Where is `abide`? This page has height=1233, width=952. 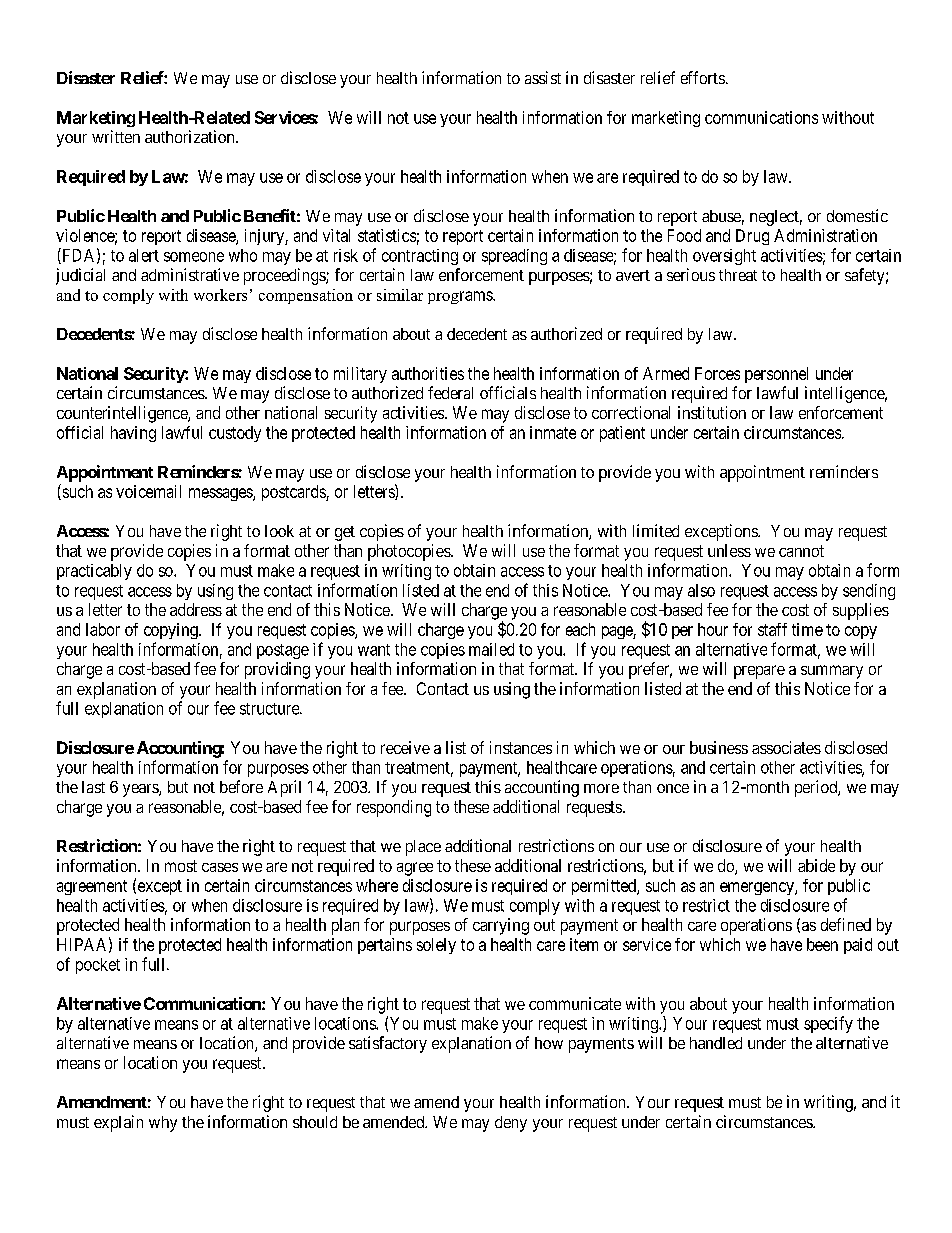 abide is located at coordinates (816, 865).
